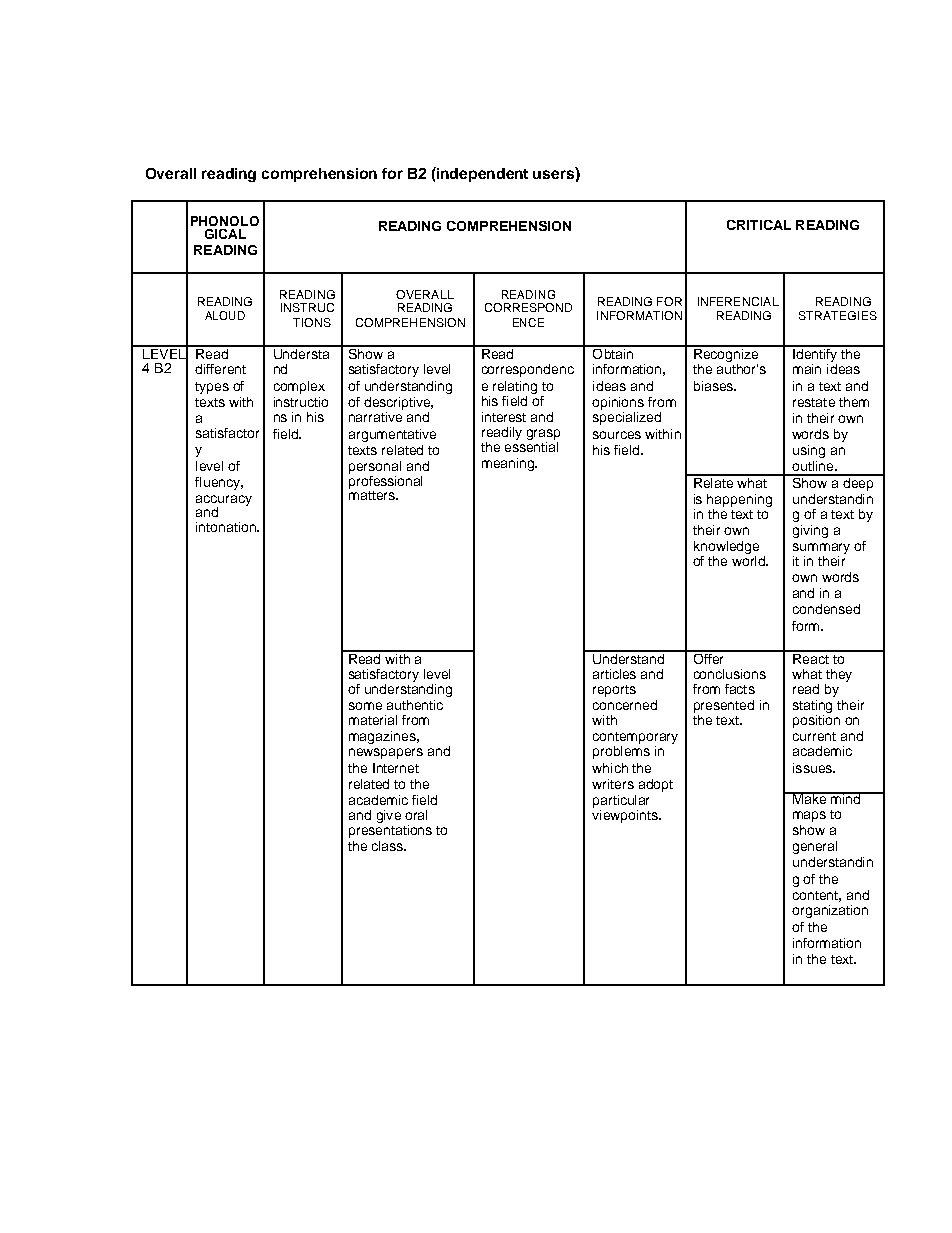 Image resolution: width=952 pixels, height=1233 pixels. Describe the element at coordinates (830, 911) in the page. I see `organization` at that location.
